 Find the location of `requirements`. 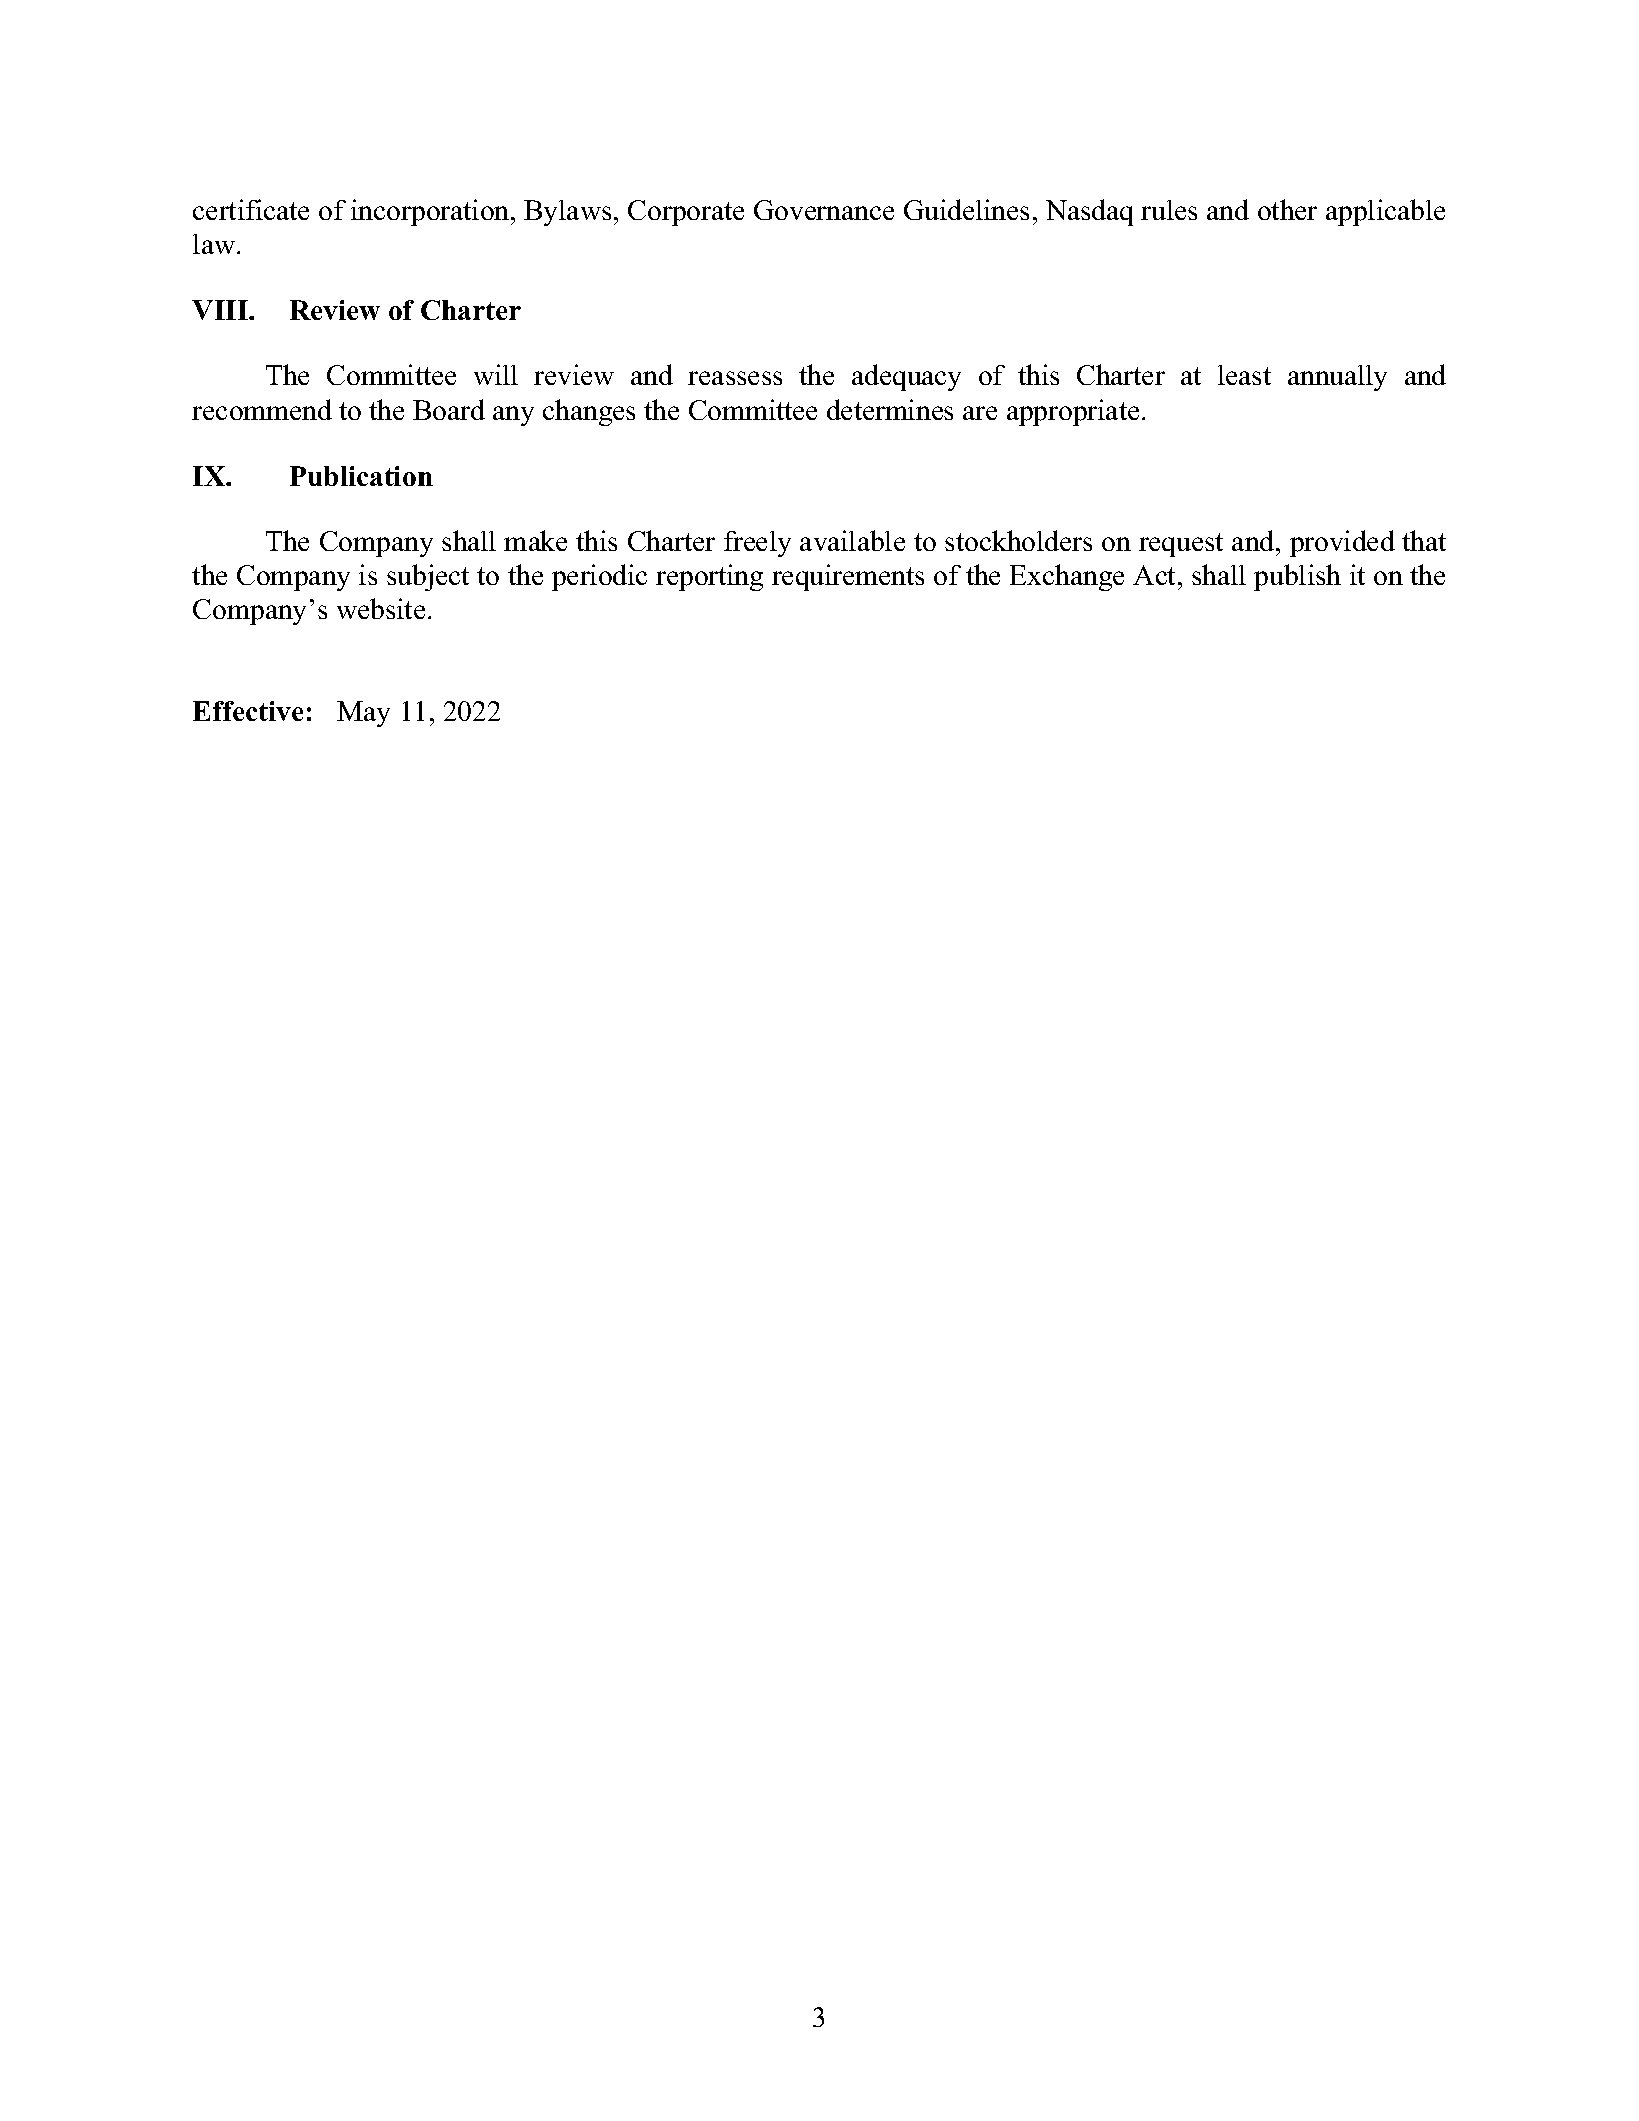

requirements is located at coordinates (848, 577).
